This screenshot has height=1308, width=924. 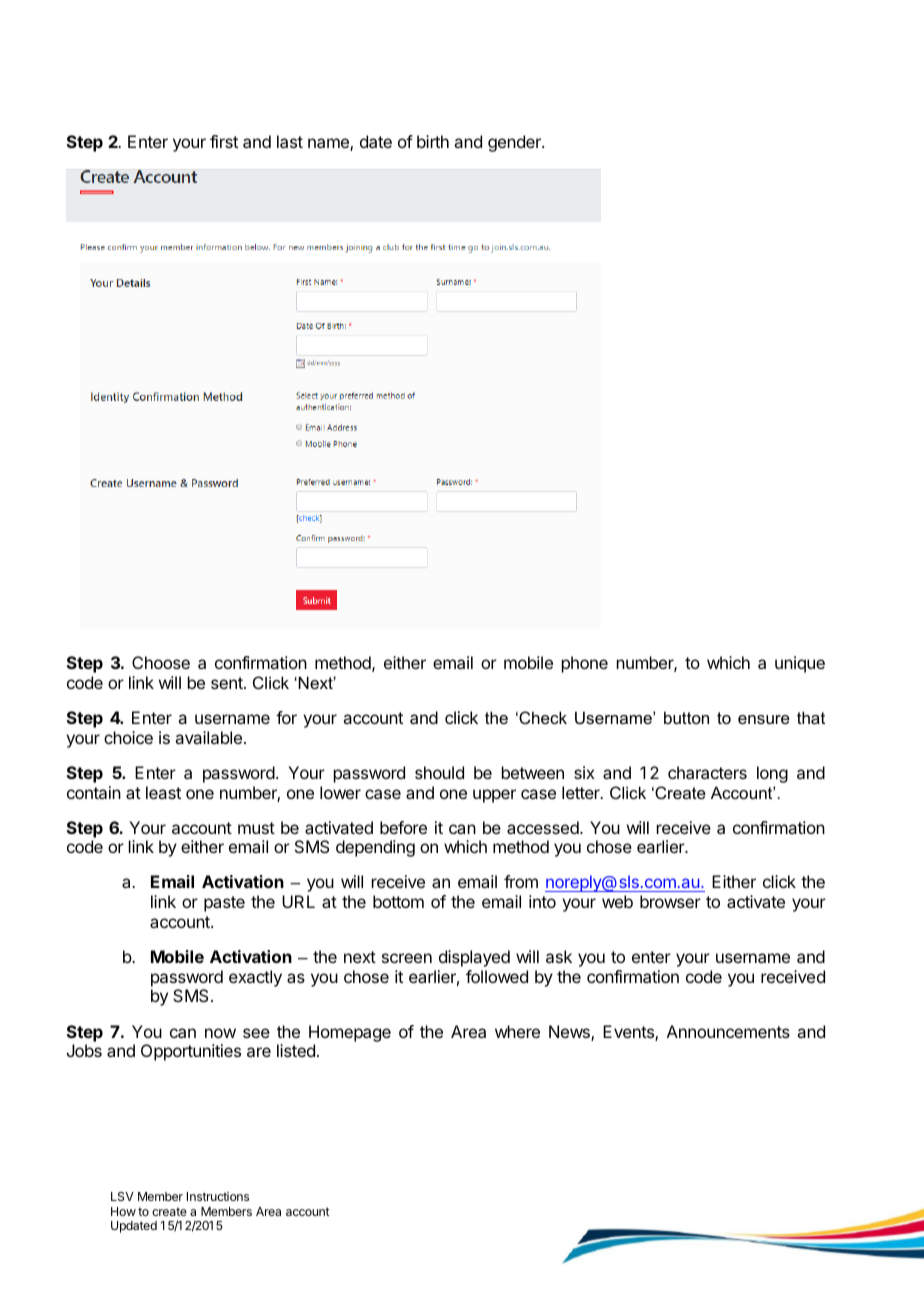 What do you see at coordinates (585, 664) in the screenshot?
I see `phone` at bounding box center [585, 664].
